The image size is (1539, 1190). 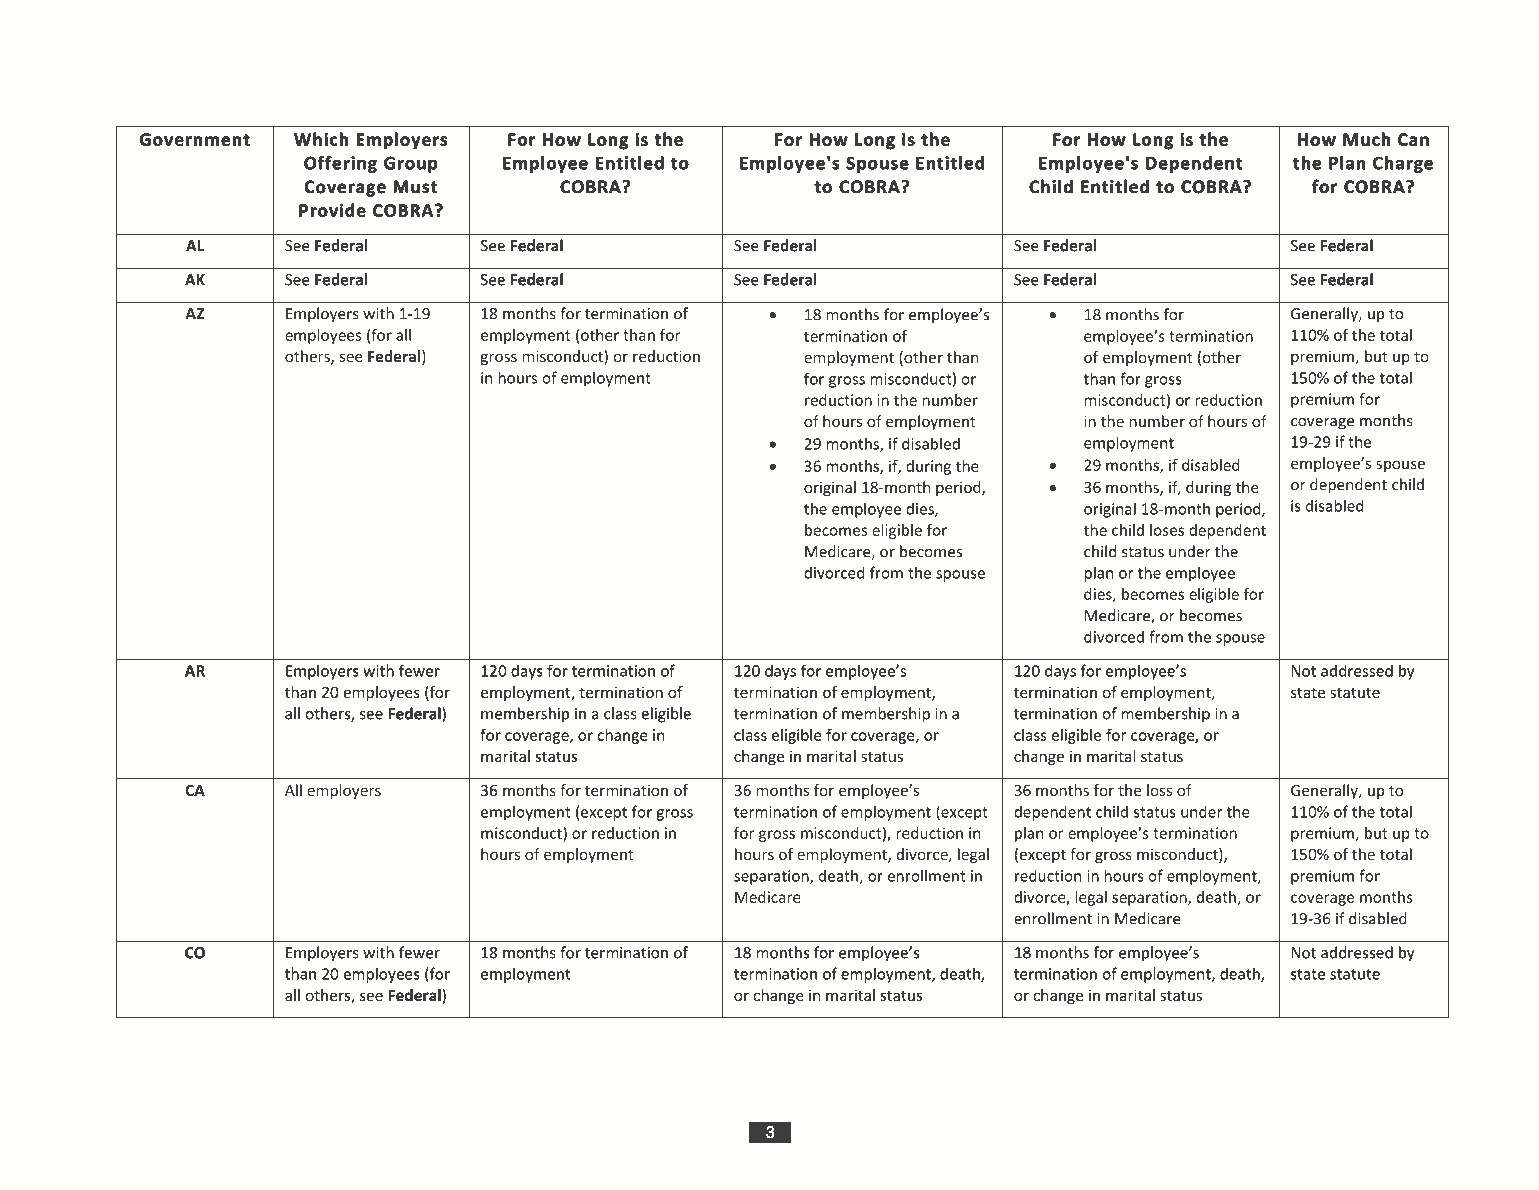 What do you see at coordinates (410, 165) in the page?
I see `Group` at bounding box center [410, 165].
